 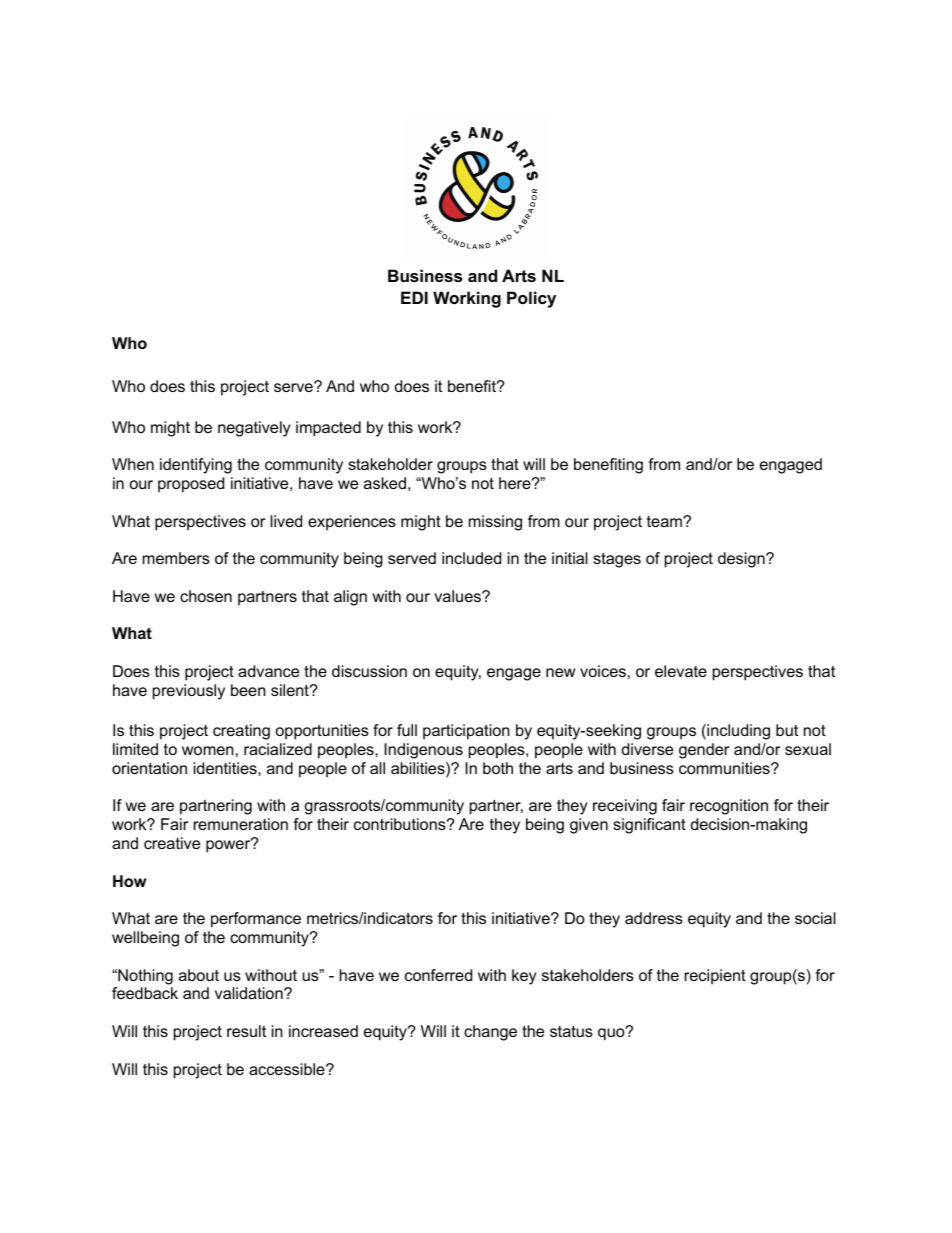 What do you see at coordinates (490, 1033) in the screenshot?
I see `change` at bounding box center [490, 1033].
